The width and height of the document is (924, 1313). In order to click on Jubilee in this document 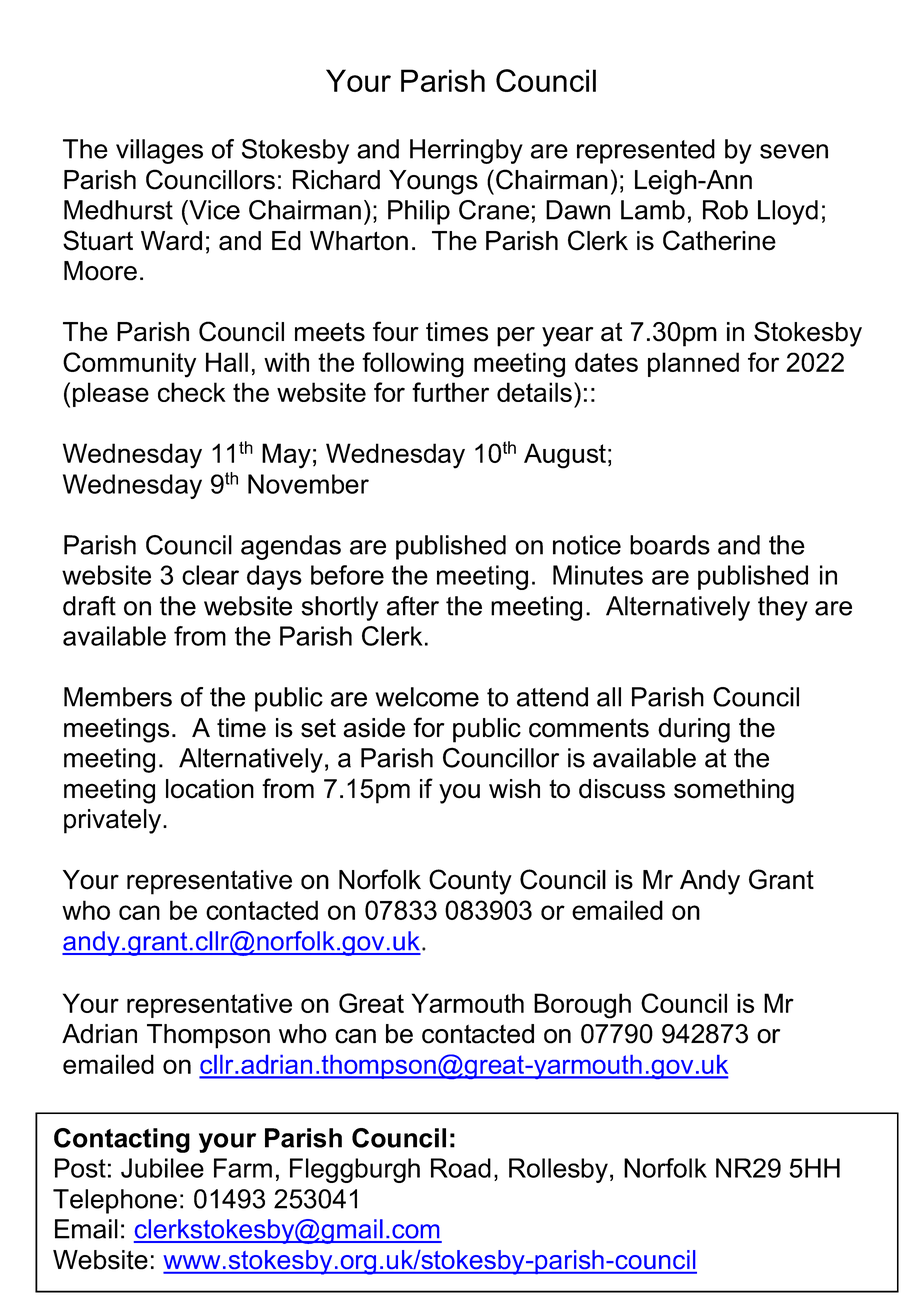, I will do `click(162, 1168)`.
